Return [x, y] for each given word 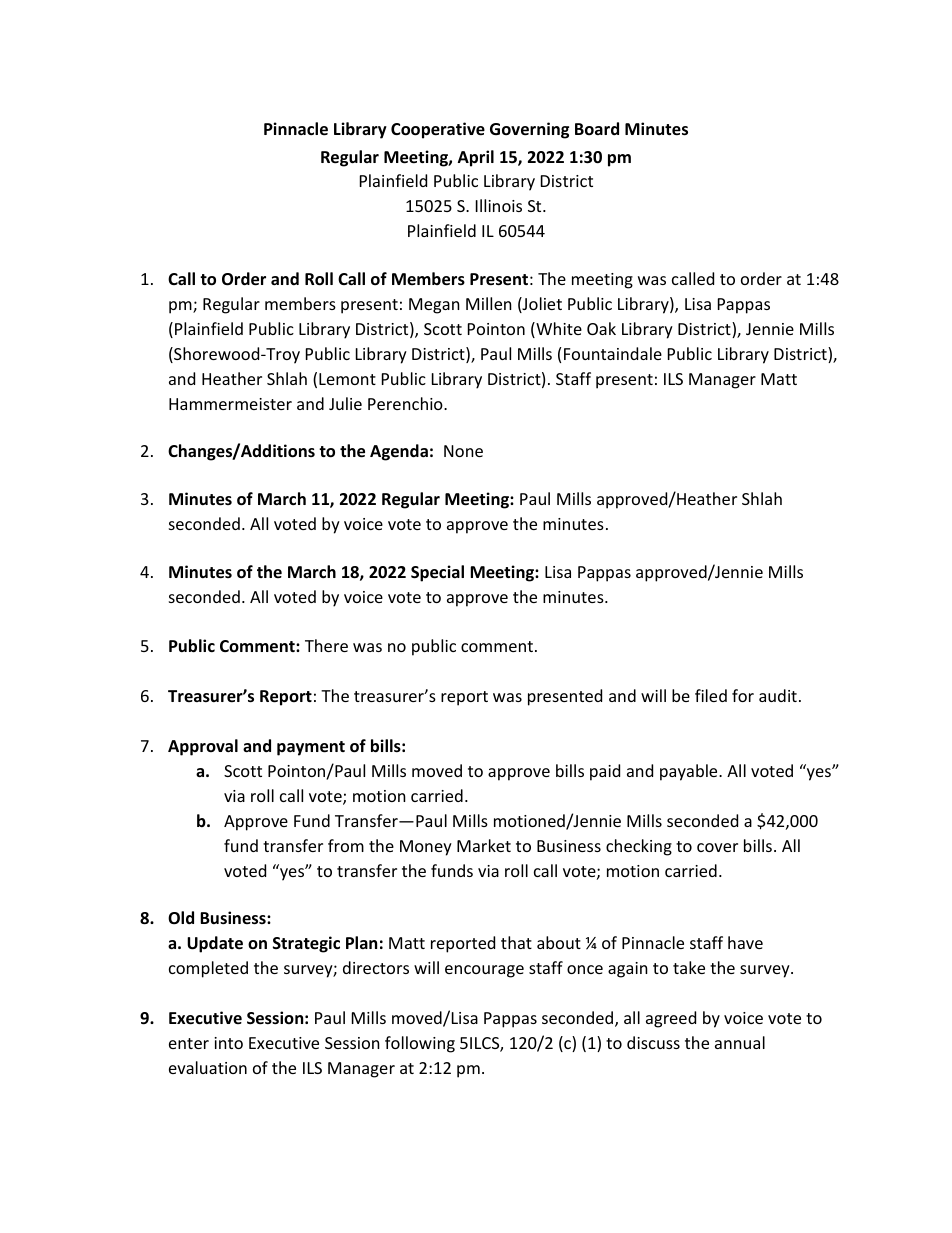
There [326, 645]
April [476, 158]
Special [437, 573]
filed [711, 695]
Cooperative [438, 130]
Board [597, 129]
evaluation [208, 1067]
